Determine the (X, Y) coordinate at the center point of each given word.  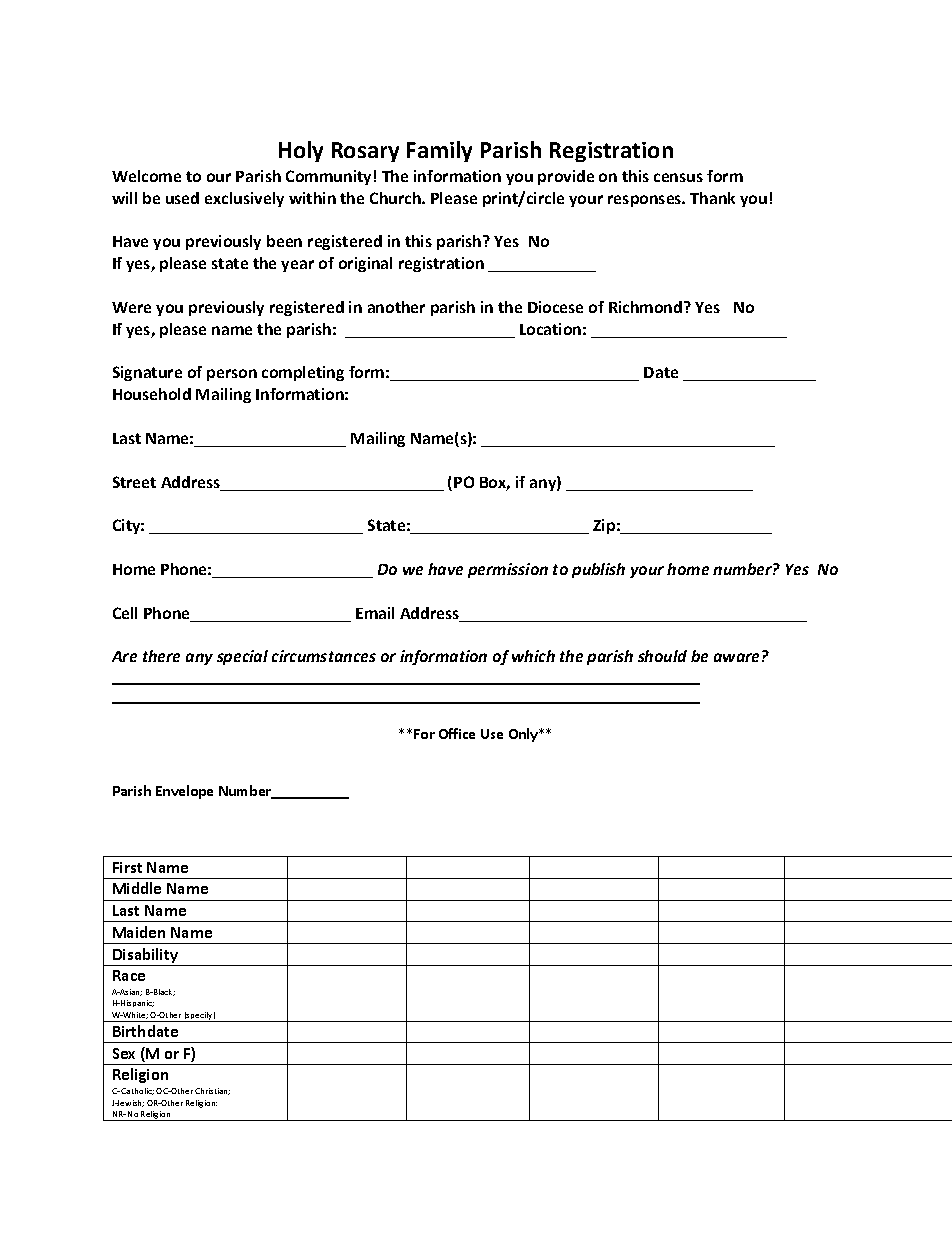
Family (439, 151)
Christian (212, 1091)
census (678, 177)
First (127, 867)
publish (598, 570)
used (182, 198)
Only (524, 735)
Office (457, 733)
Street (134, 482)
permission (508, 570)
